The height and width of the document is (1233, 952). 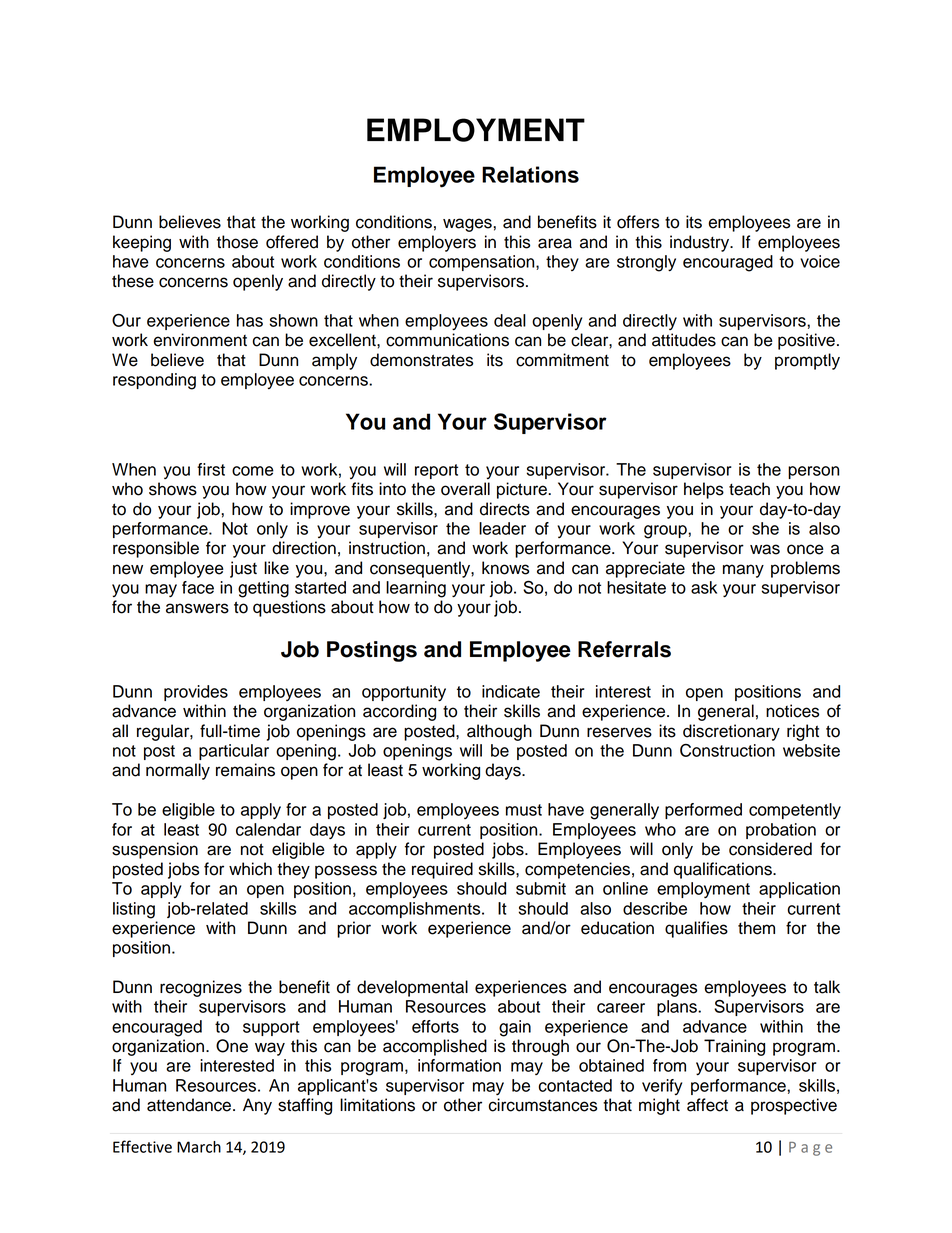 What do you see at coordinates (237, 242) in the document?
I see `those` at bounding box center [237, 242].
